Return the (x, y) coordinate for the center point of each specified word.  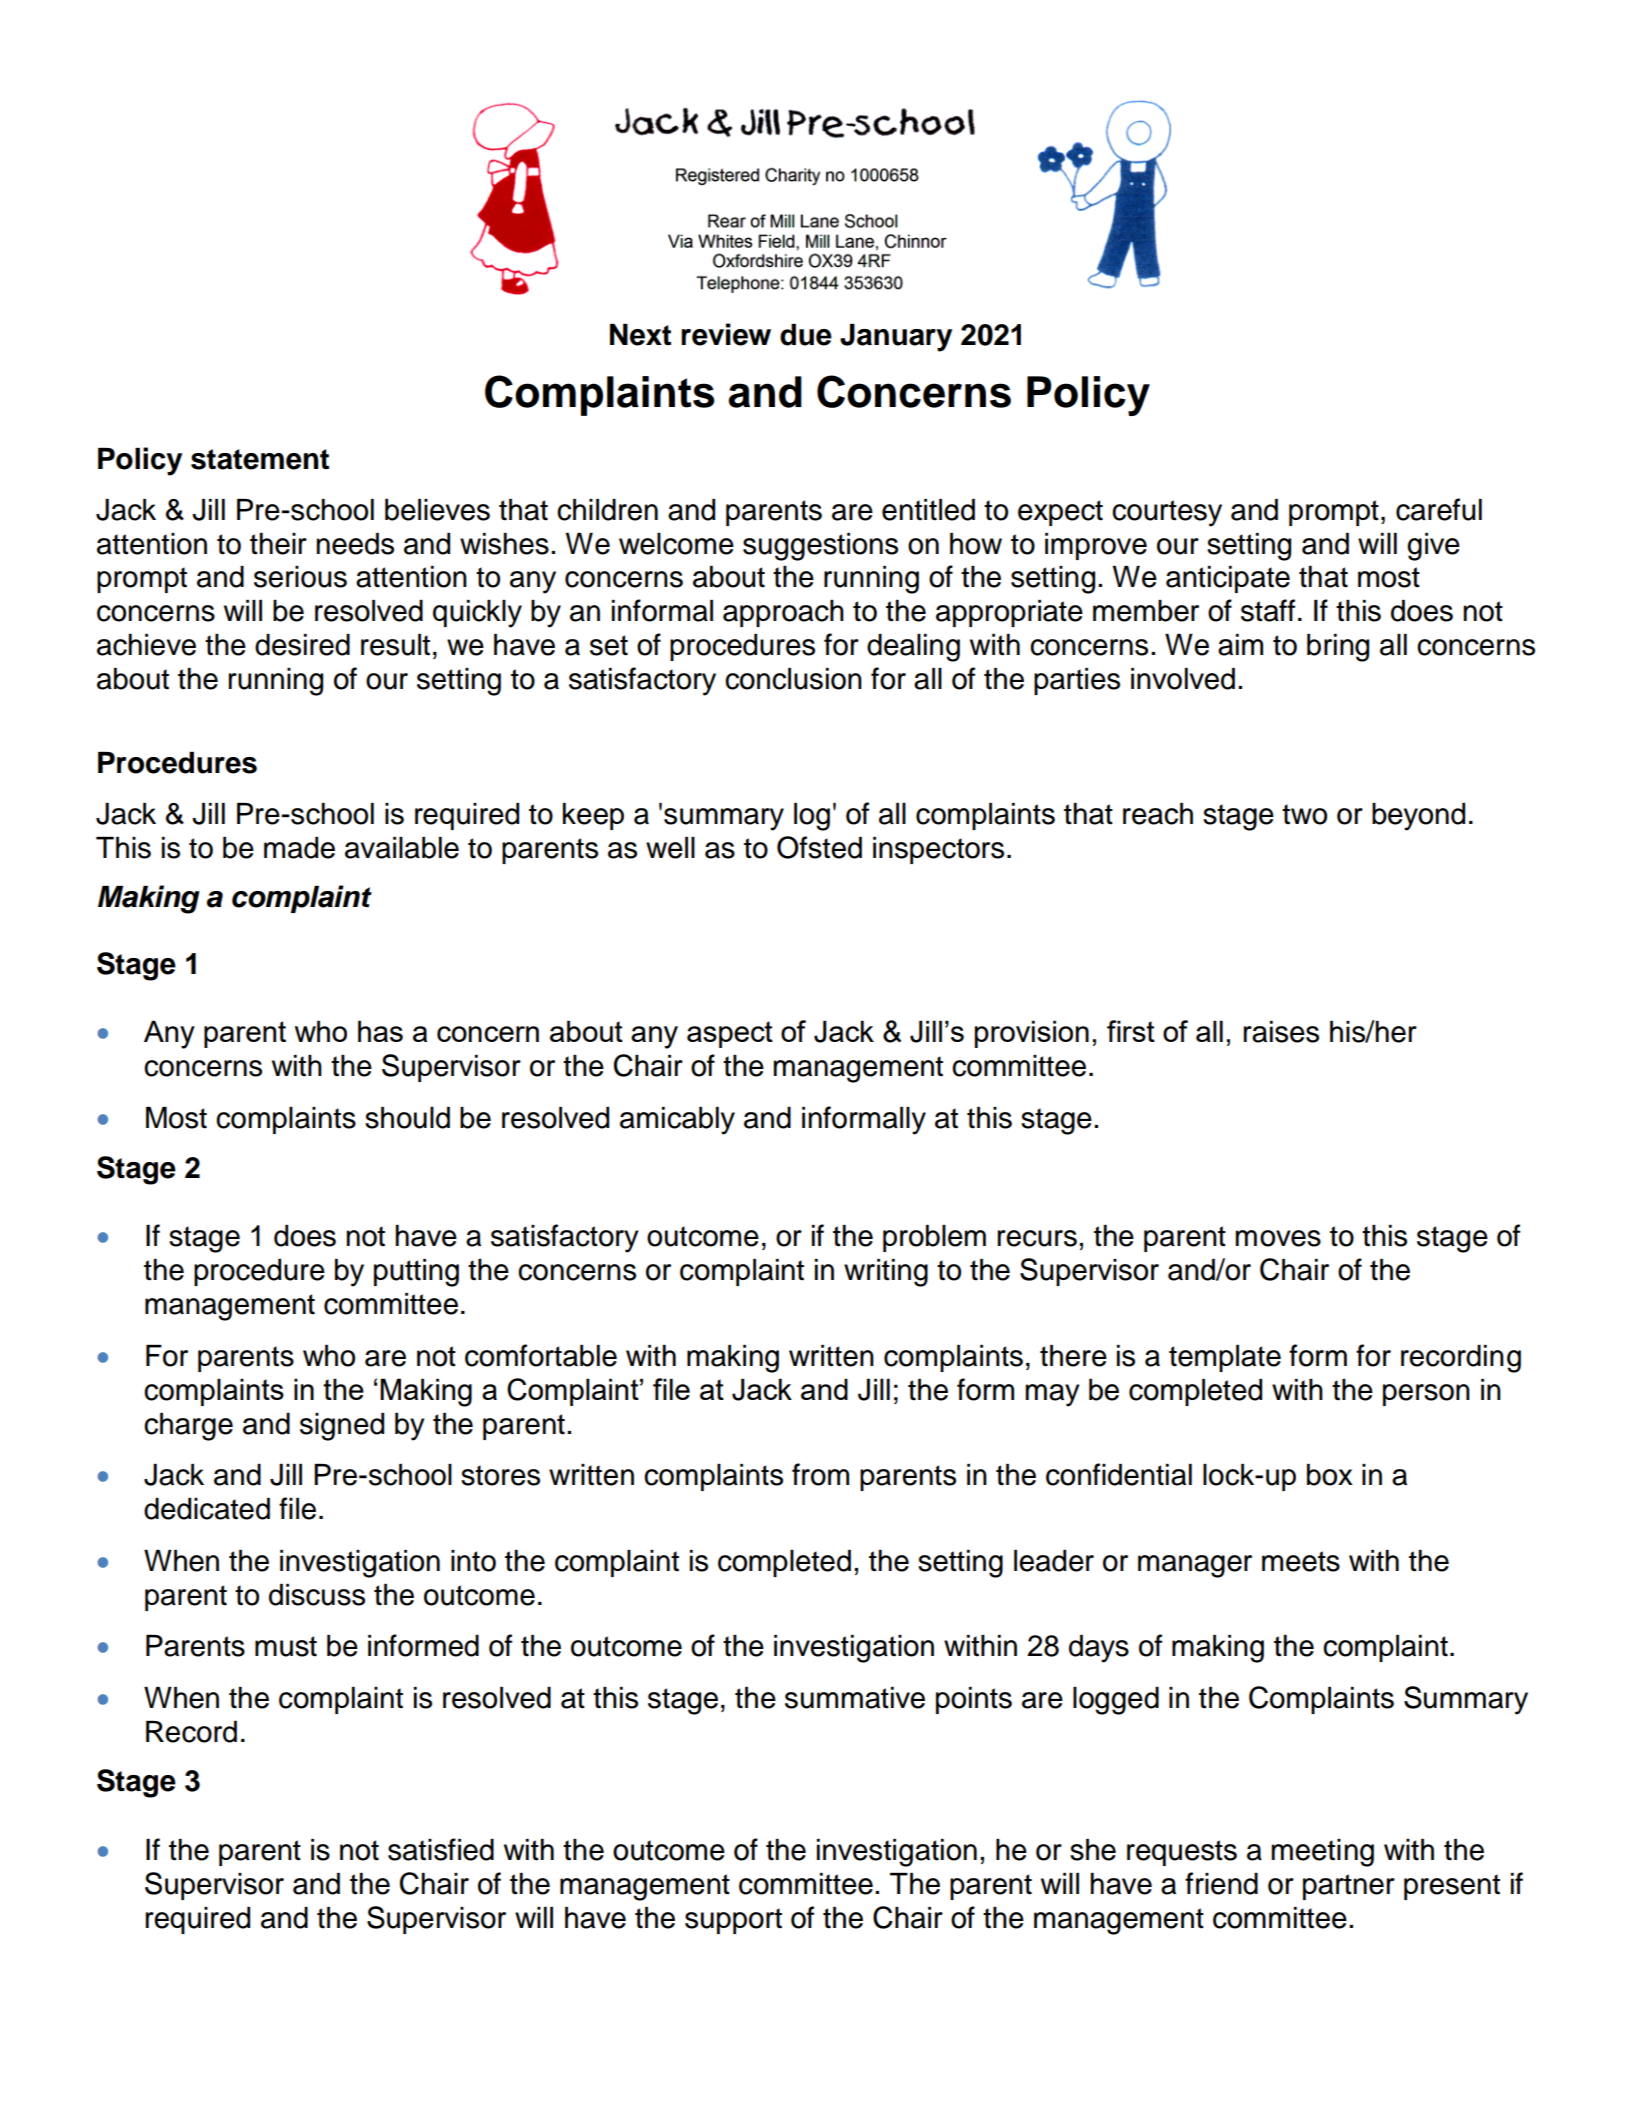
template (1225, 1358)
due (806, 335)
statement (260, 459)
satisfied (441, 1849)
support (733, 1921)
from (820, 1474)
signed (342, 1427)
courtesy (1167, 513)
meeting (1322, 1853)
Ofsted (819, 847)
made (299, 848)
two (1304, 814)
